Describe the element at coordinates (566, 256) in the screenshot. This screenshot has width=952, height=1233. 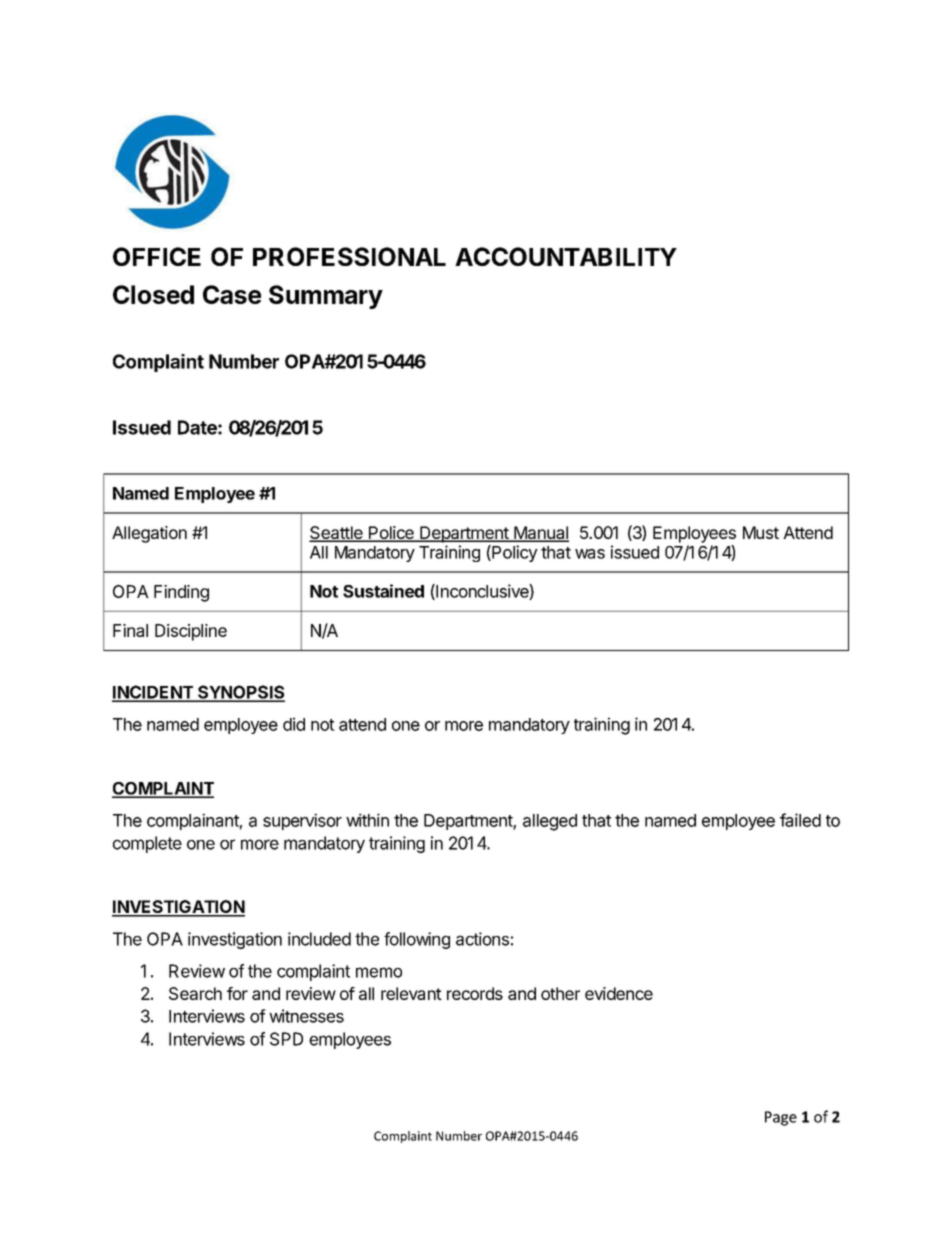
I see `ACCOUNTABILITY` at that location.
